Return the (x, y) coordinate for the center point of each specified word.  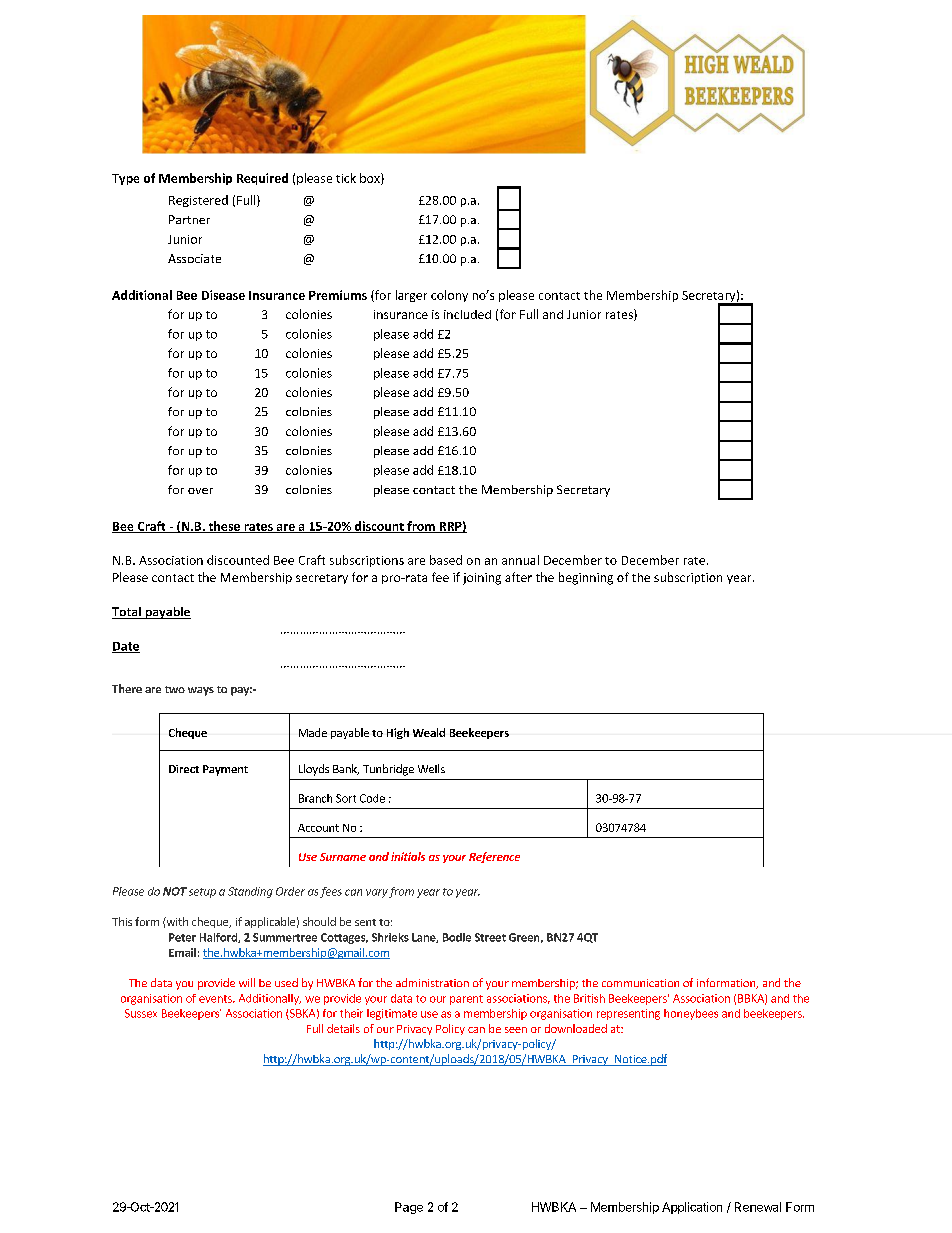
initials (408, 856)
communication (640, 983)
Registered (198, 201)
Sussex (141, 1013)
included (467, 314)
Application (692, 1208)
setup (202, 893)
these (224, 527)
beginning (586, 578)
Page (409, 1208)
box (371, 179)
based (446, 560)
